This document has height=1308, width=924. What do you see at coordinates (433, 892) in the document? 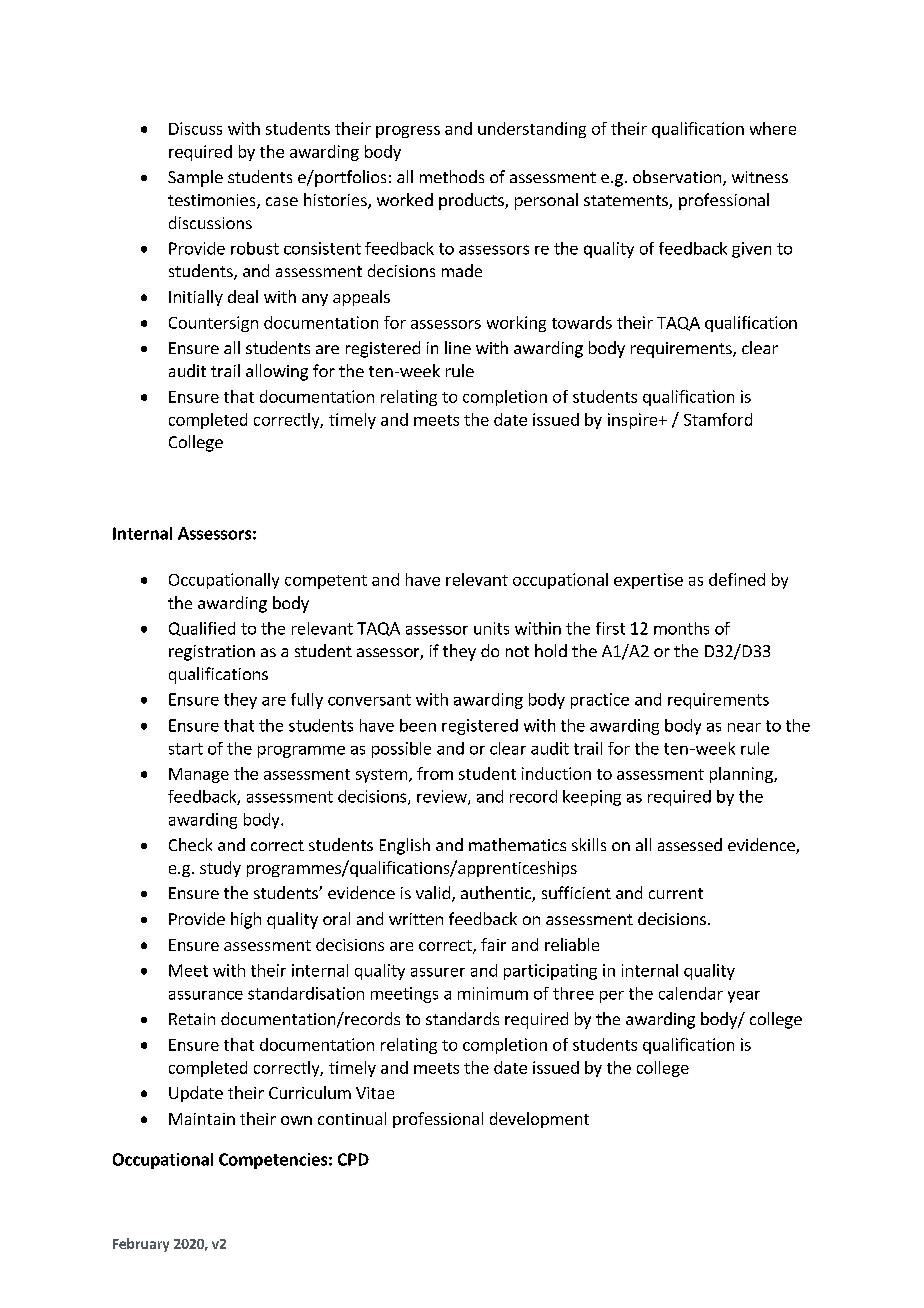
I see `valid` at bounding box center [433, 892].
